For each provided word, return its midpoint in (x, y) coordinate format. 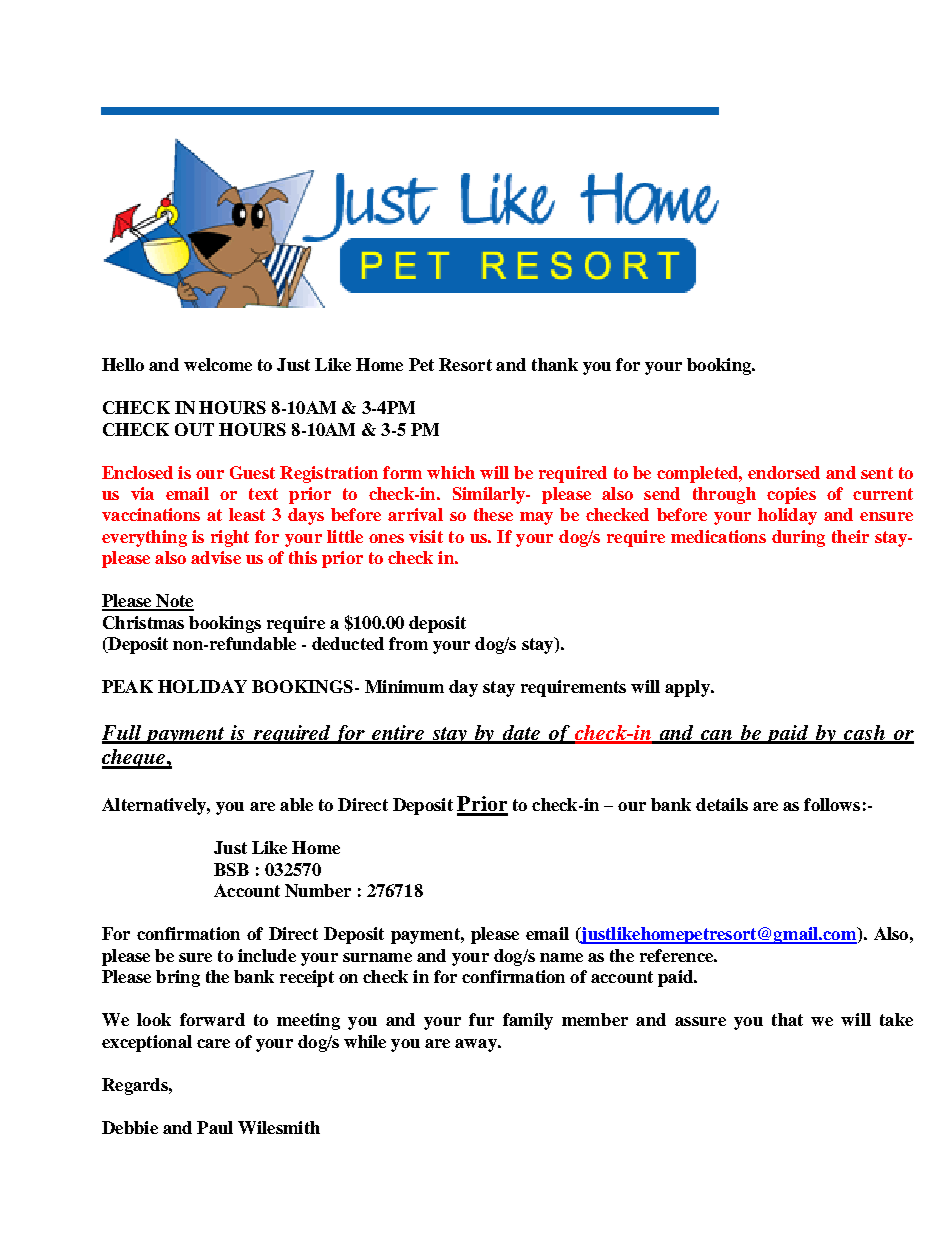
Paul (215, 1127)
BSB (231, 869)
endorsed (784, 472)
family (528, 1021)
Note (174, 602)
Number (318, 890)
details (722, 804)
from (408, 643)
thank (555, 364)
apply (688, 688)
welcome (218, 364)
